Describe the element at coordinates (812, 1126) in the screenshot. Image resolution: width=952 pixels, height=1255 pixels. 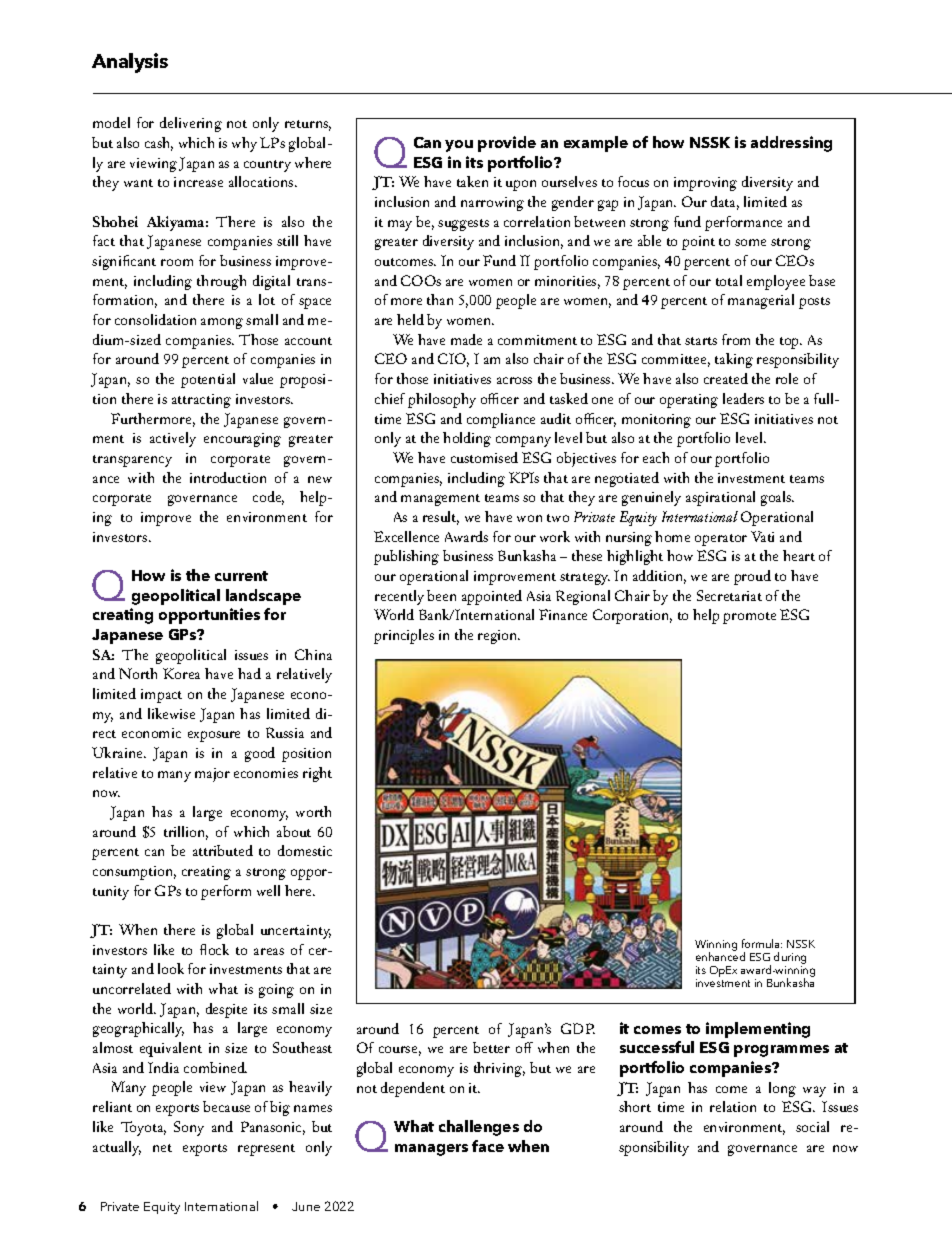
I see `social` at that location.
